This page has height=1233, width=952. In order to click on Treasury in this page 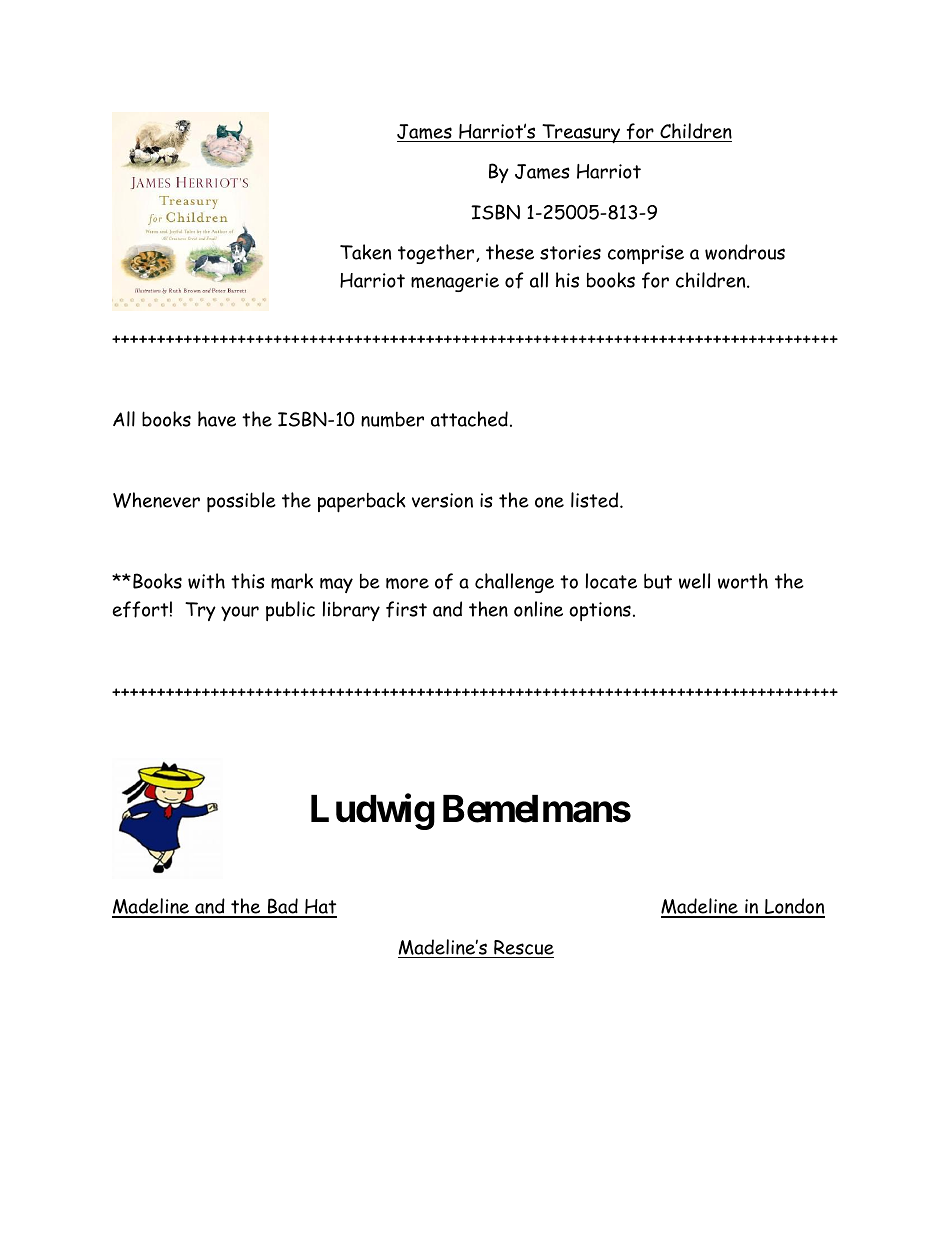, I will do `click(581, 133)`.
